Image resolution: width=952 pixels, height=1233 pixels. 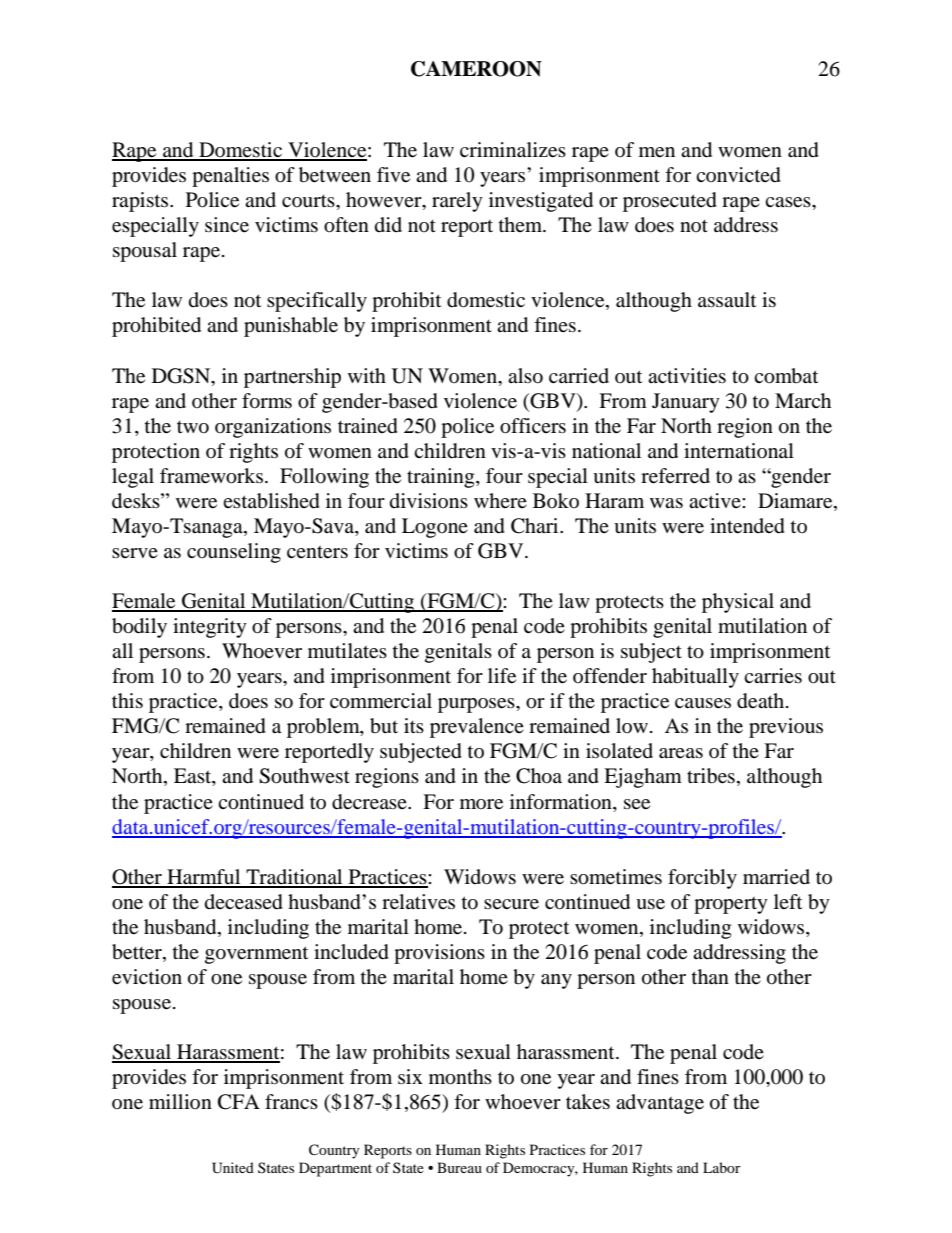 What do you see at coordinates (227, 225) in the screenshot?
I see `since` at bounding box center [227, 225].
